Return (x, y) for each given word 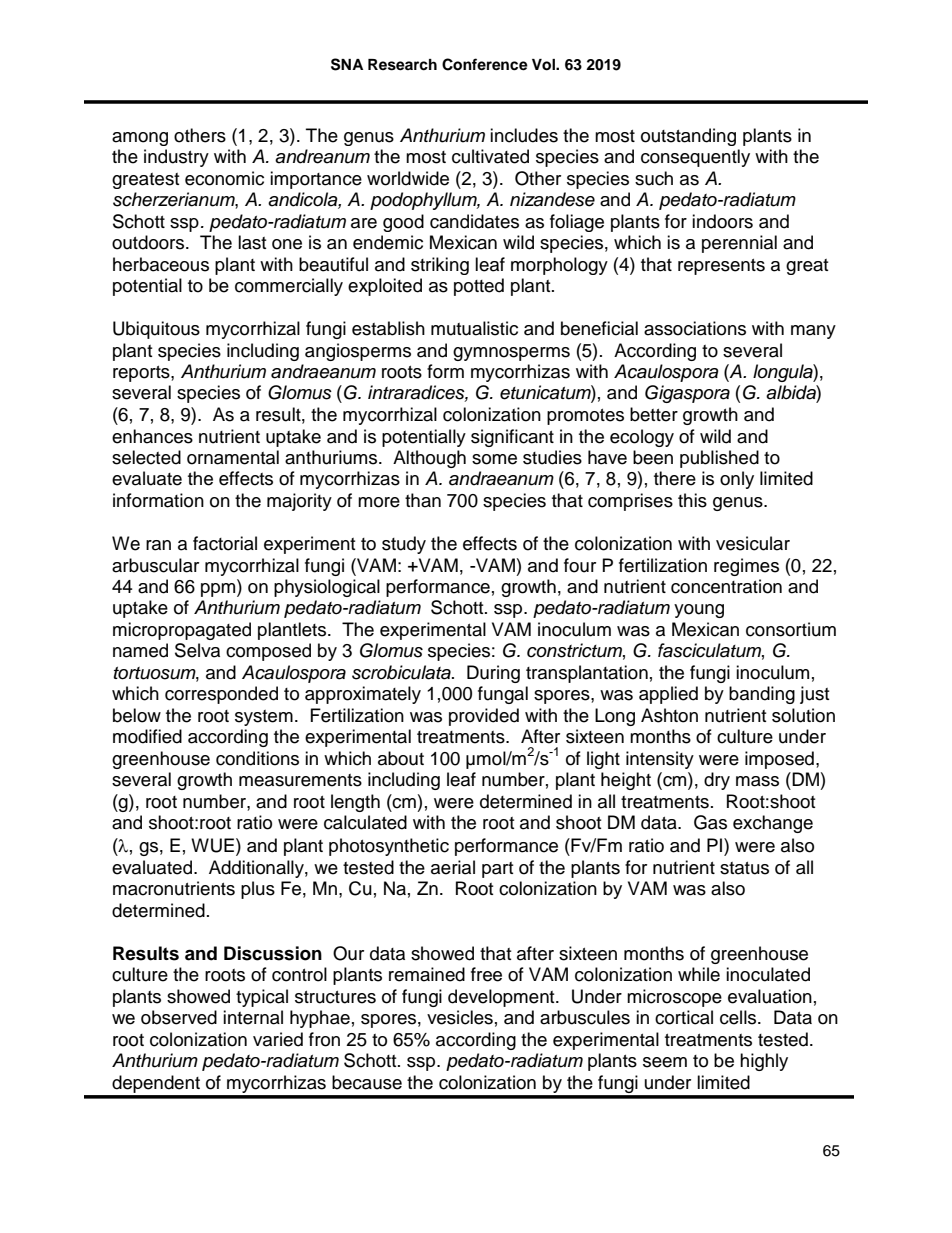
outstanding (688, 137)
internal (253, 1017)
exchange (773, 824)
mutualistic (474, 328)
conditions (257, 758)
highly (764, 1062)
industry (176, 158)
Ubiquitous (156, 330)
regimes (746, 567)
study (404, 545)
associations (695, 328)
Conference (485, 64)
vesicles (460, 1017)
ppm (219, 590)
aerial (453, 867)
